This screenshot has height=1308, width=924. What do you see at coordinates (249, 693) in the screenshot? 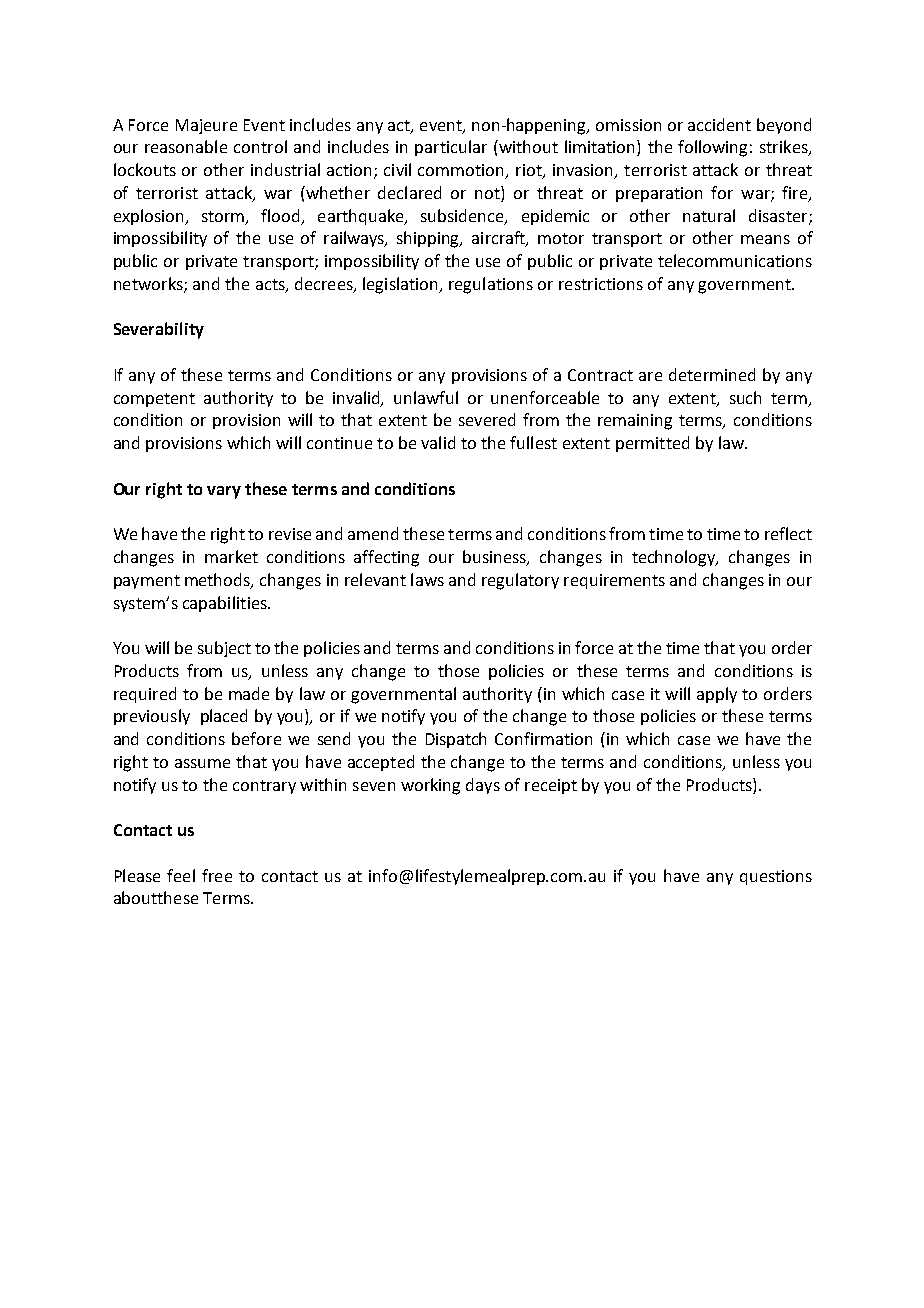
I see `made` at bounding box center [249, 693].
